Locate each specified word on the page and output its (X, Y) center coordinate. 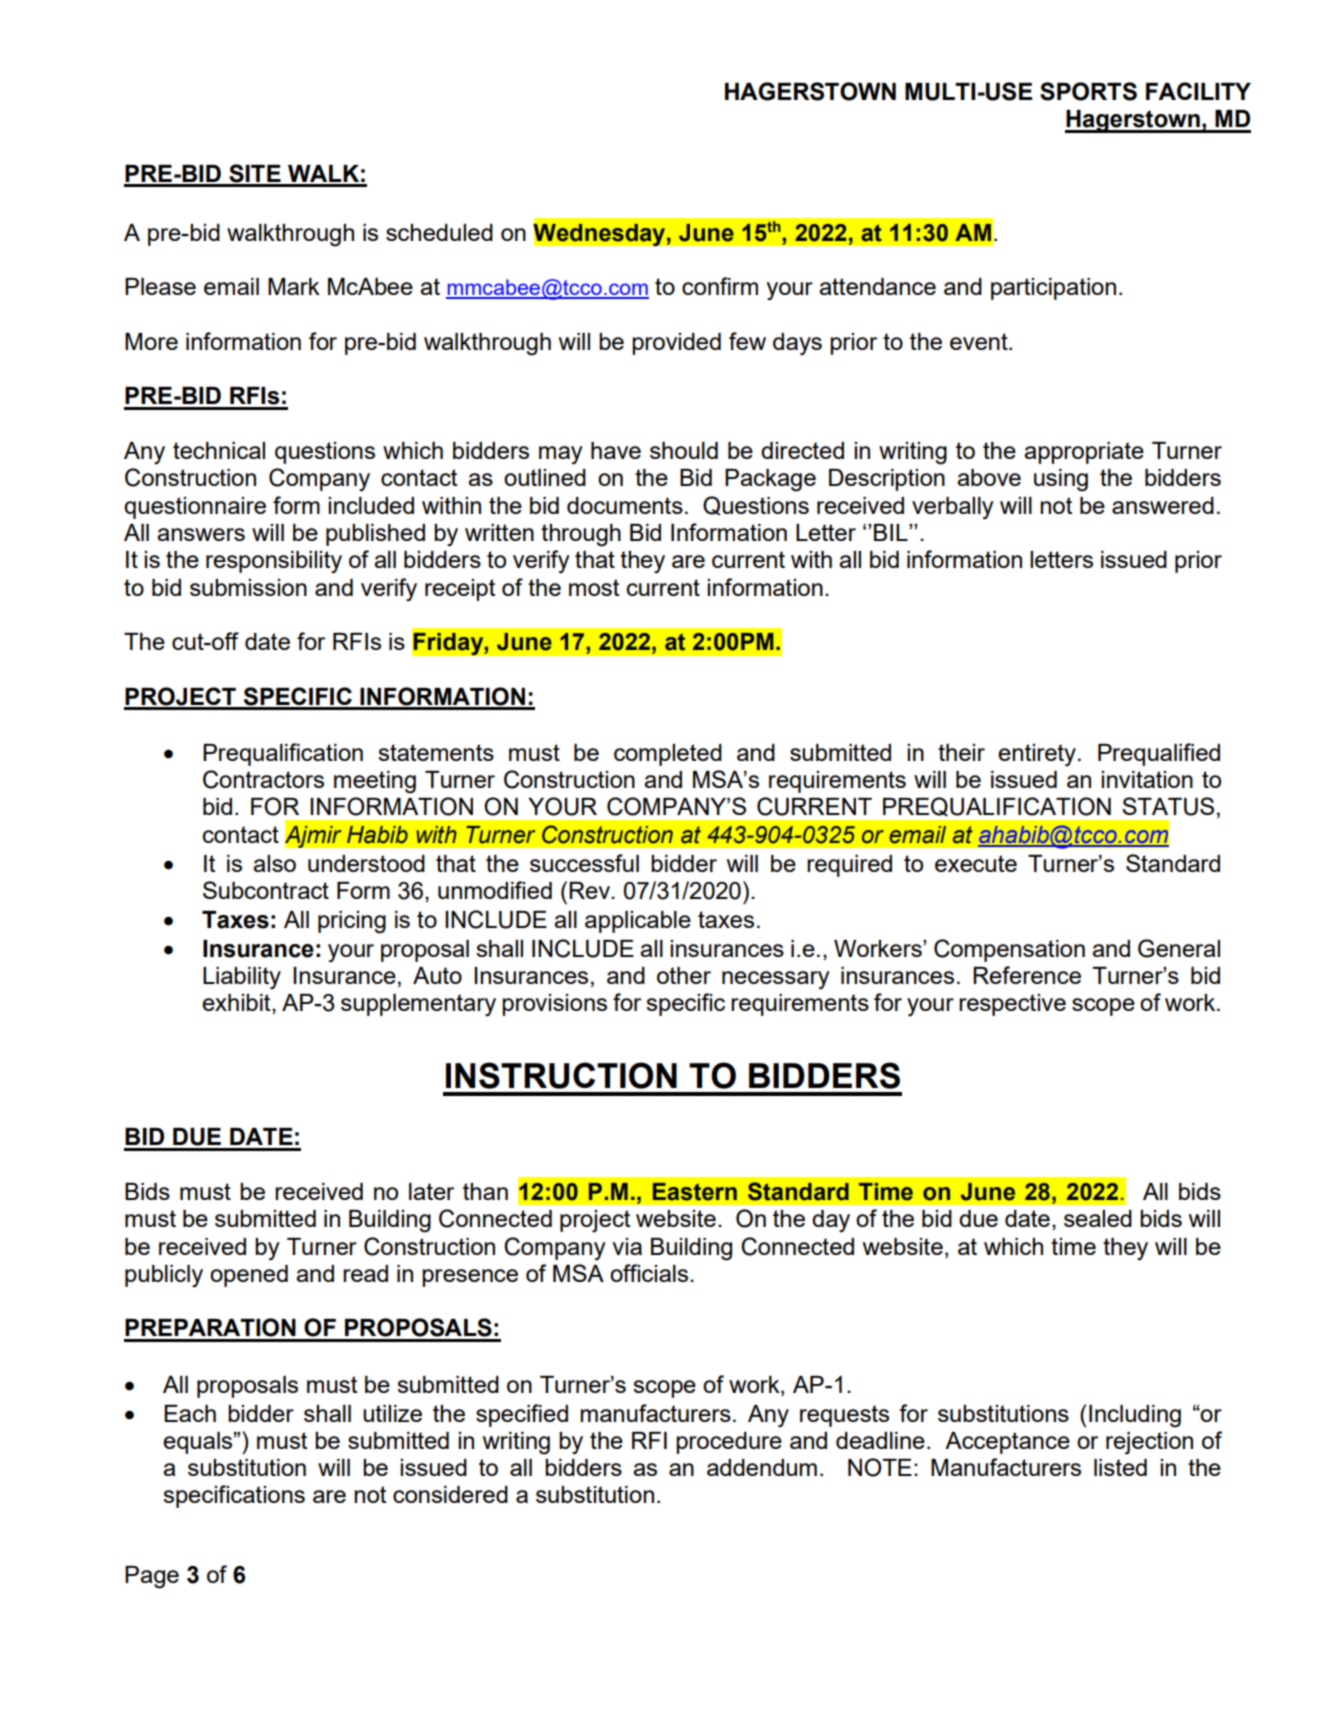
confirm (720, 286)
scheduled (439, 232)
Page (152, 1577)
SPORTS (1088, 91)
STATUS (1168, 806)
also (274, 863)
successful (584, 863)
